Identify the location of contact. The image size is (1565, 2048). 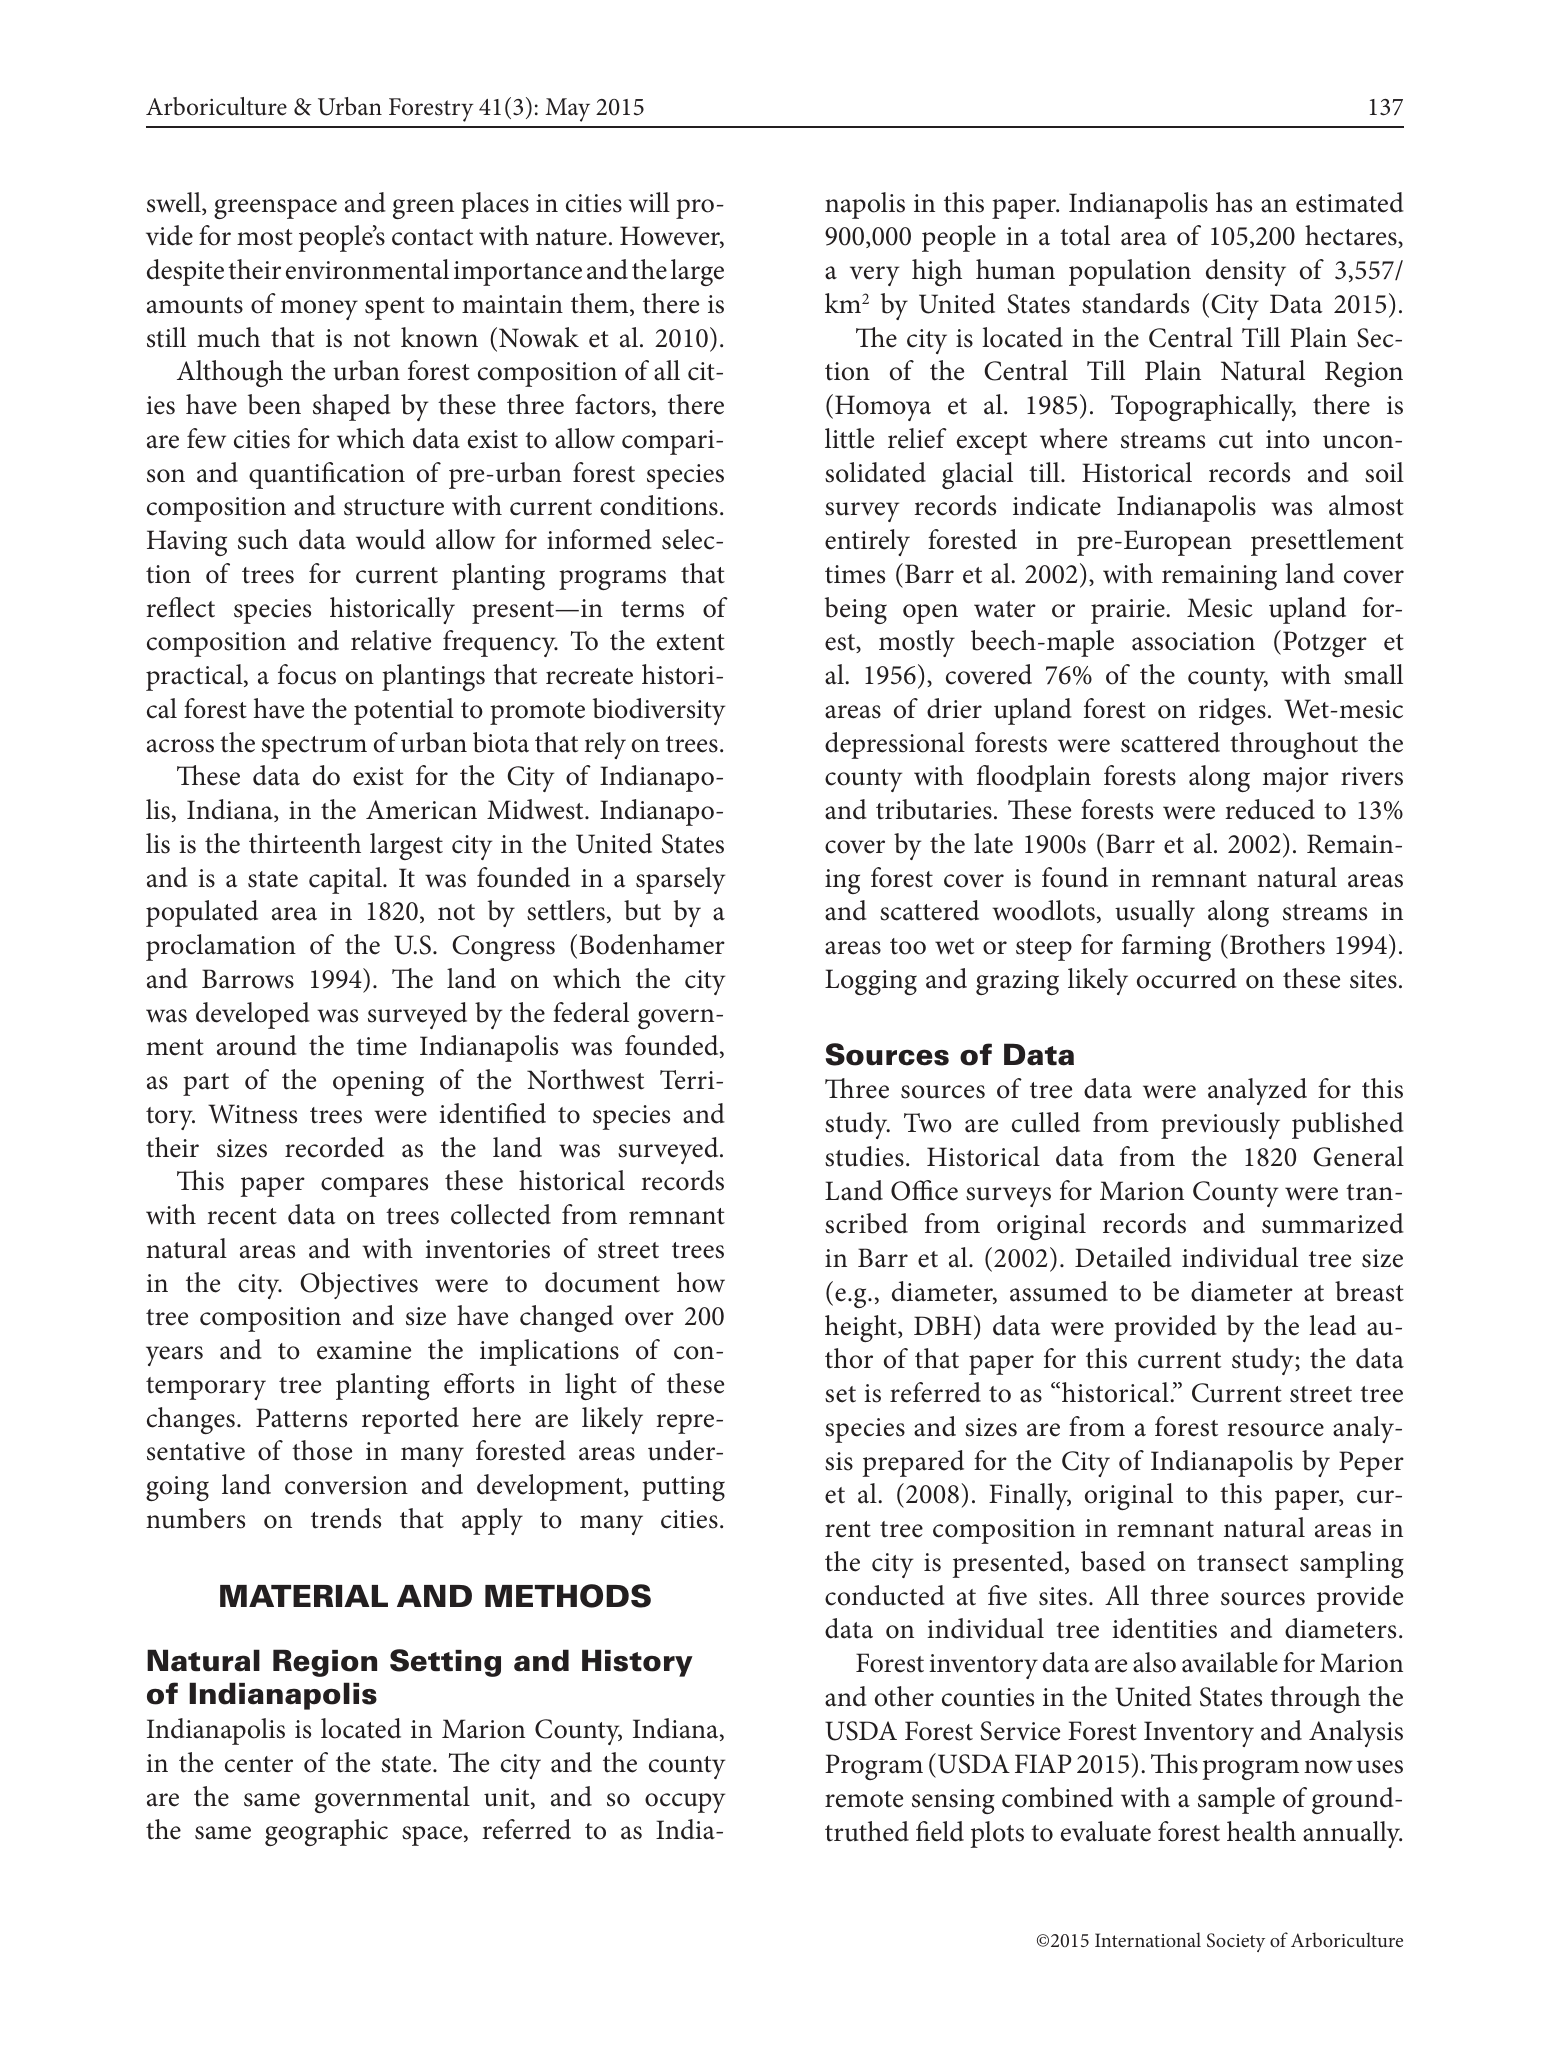
(432, 237).
